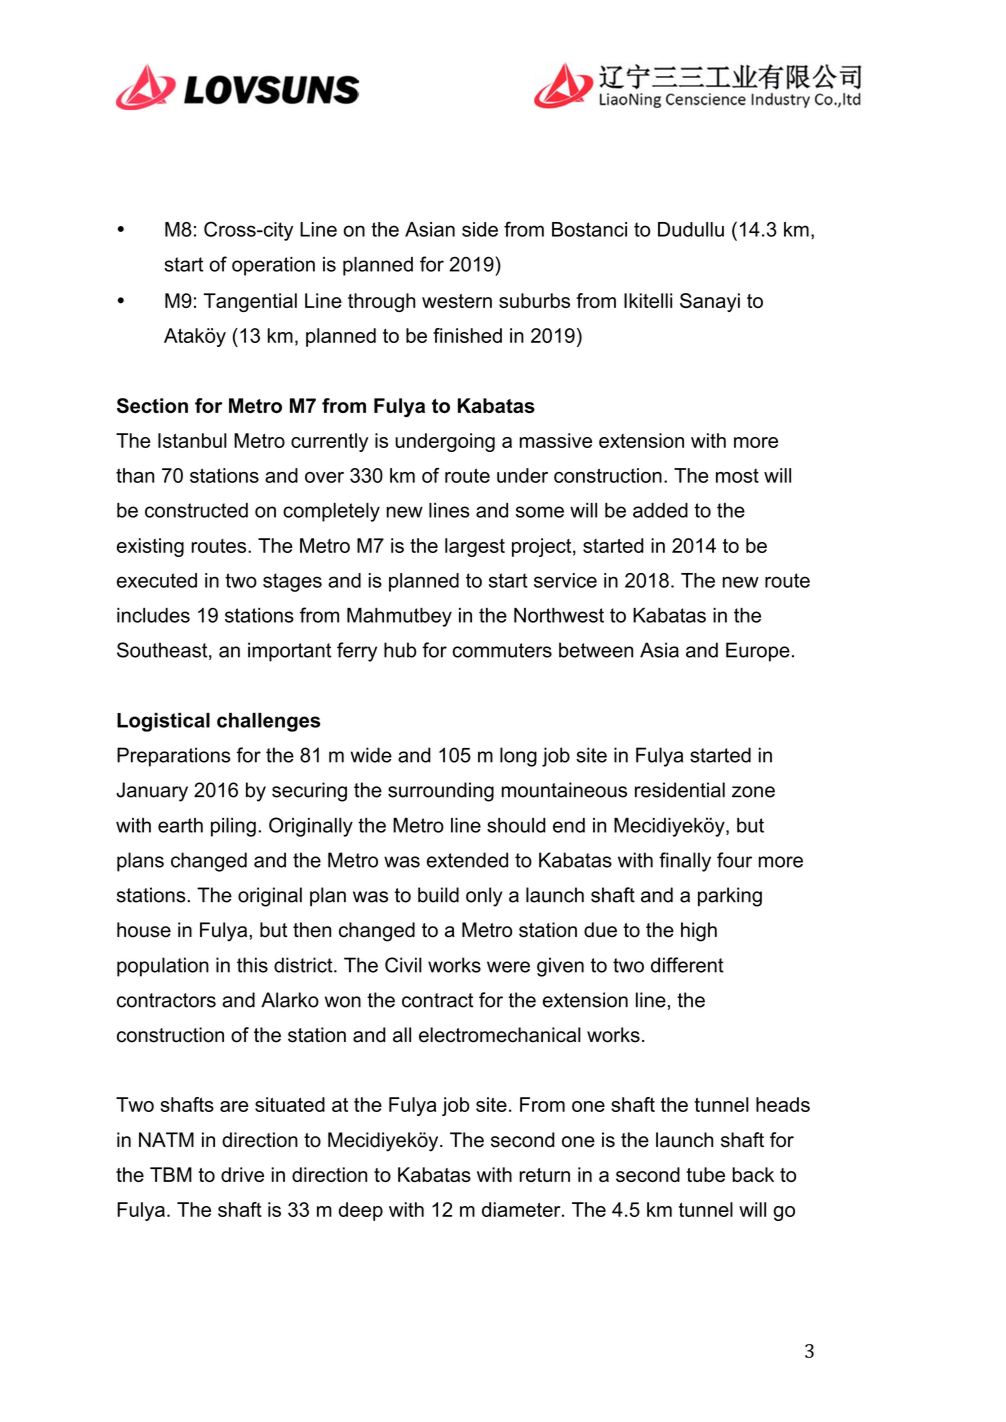 This screenshot has width=1006, height=1422. What do you see at coordinates (518, 757) in the screenshot?
I see `long` at bounding box center [518, 757].
